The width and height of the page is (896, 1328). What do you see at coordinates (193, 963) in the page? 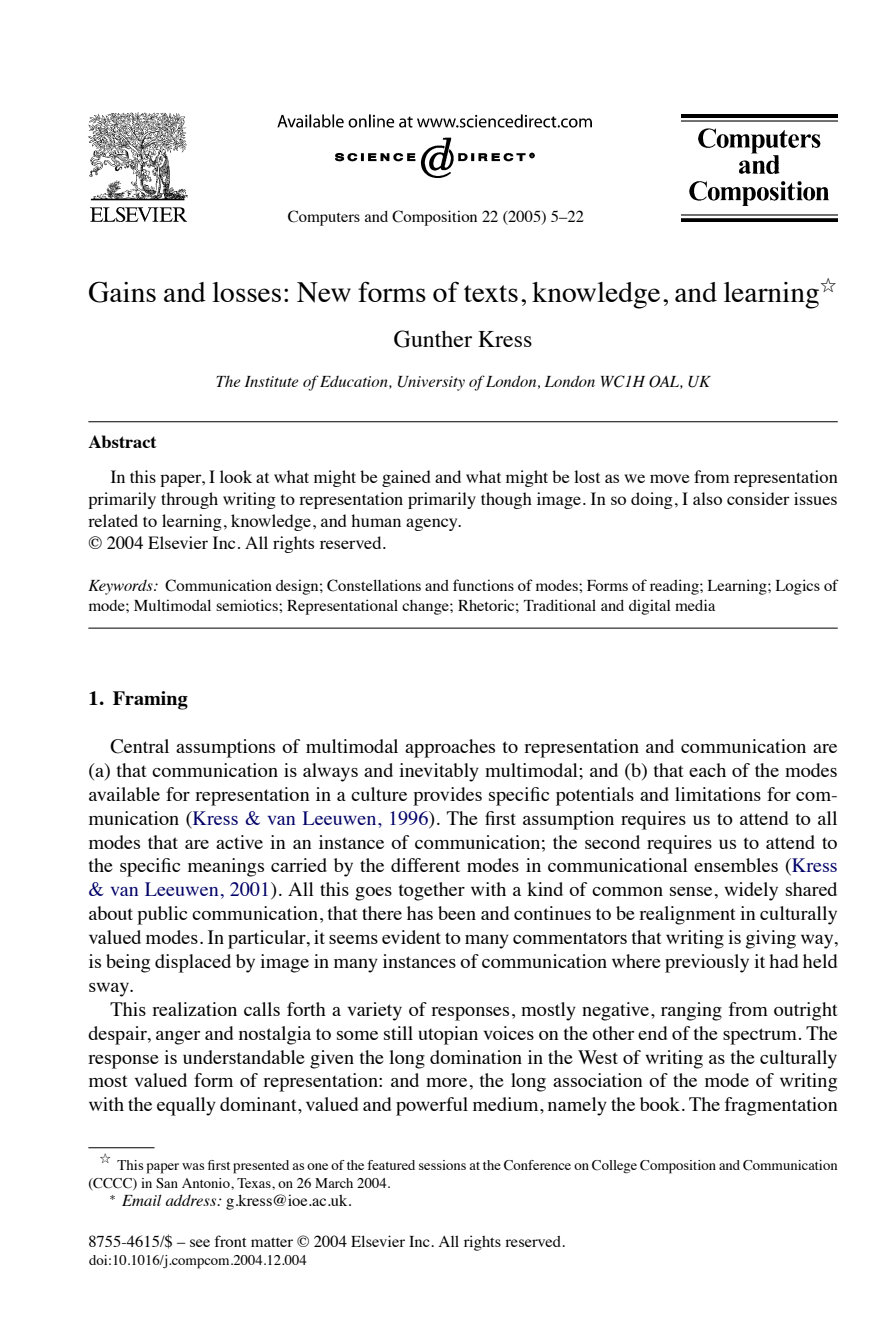
I see `displaced` at bounding box center [193, 963].
